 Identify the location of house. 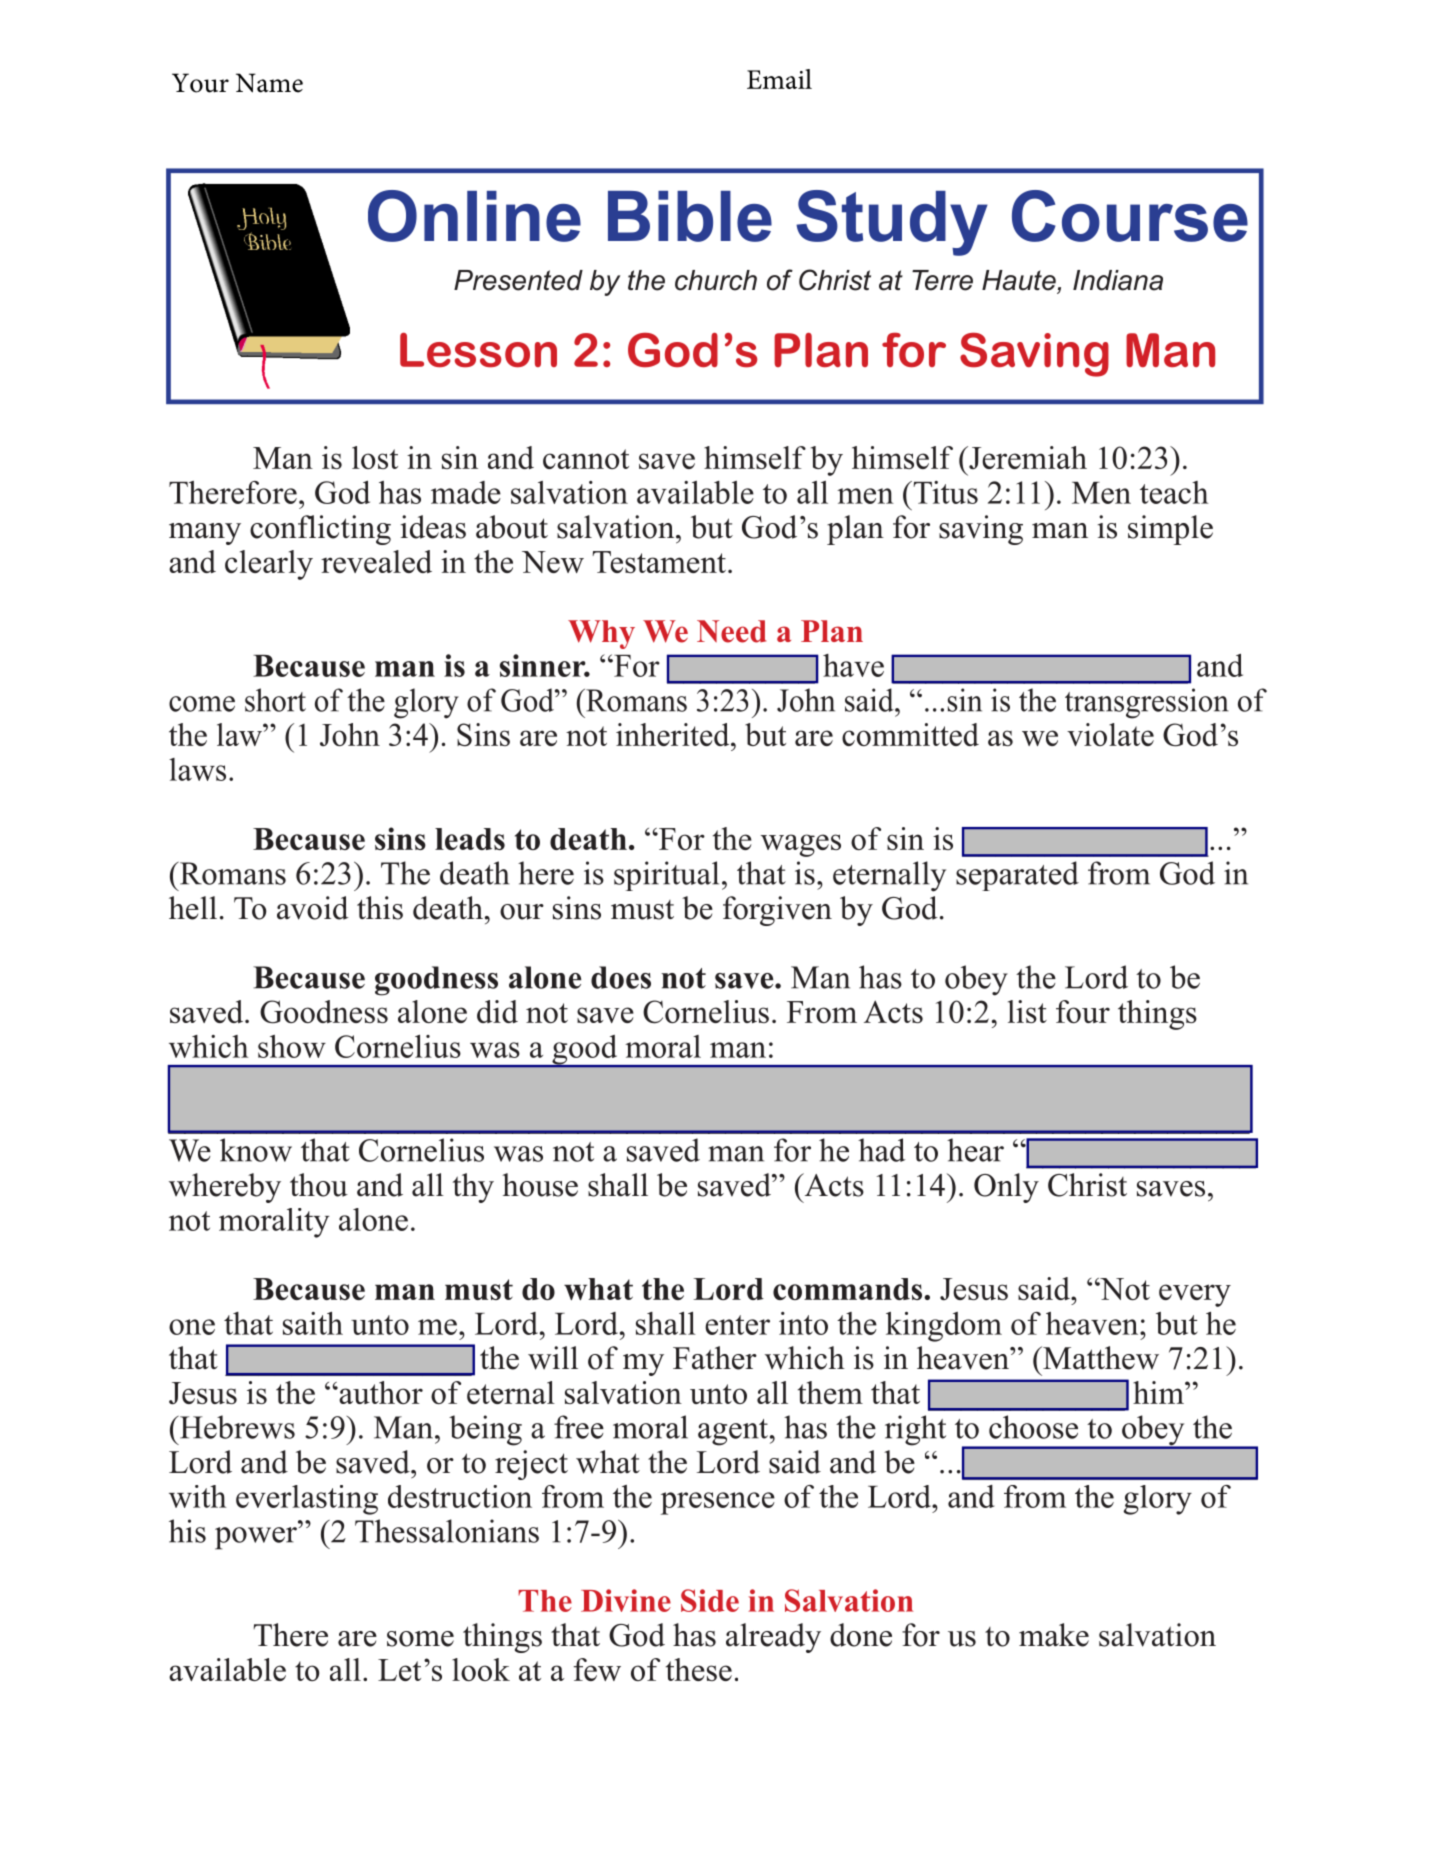
(540, 1185).
